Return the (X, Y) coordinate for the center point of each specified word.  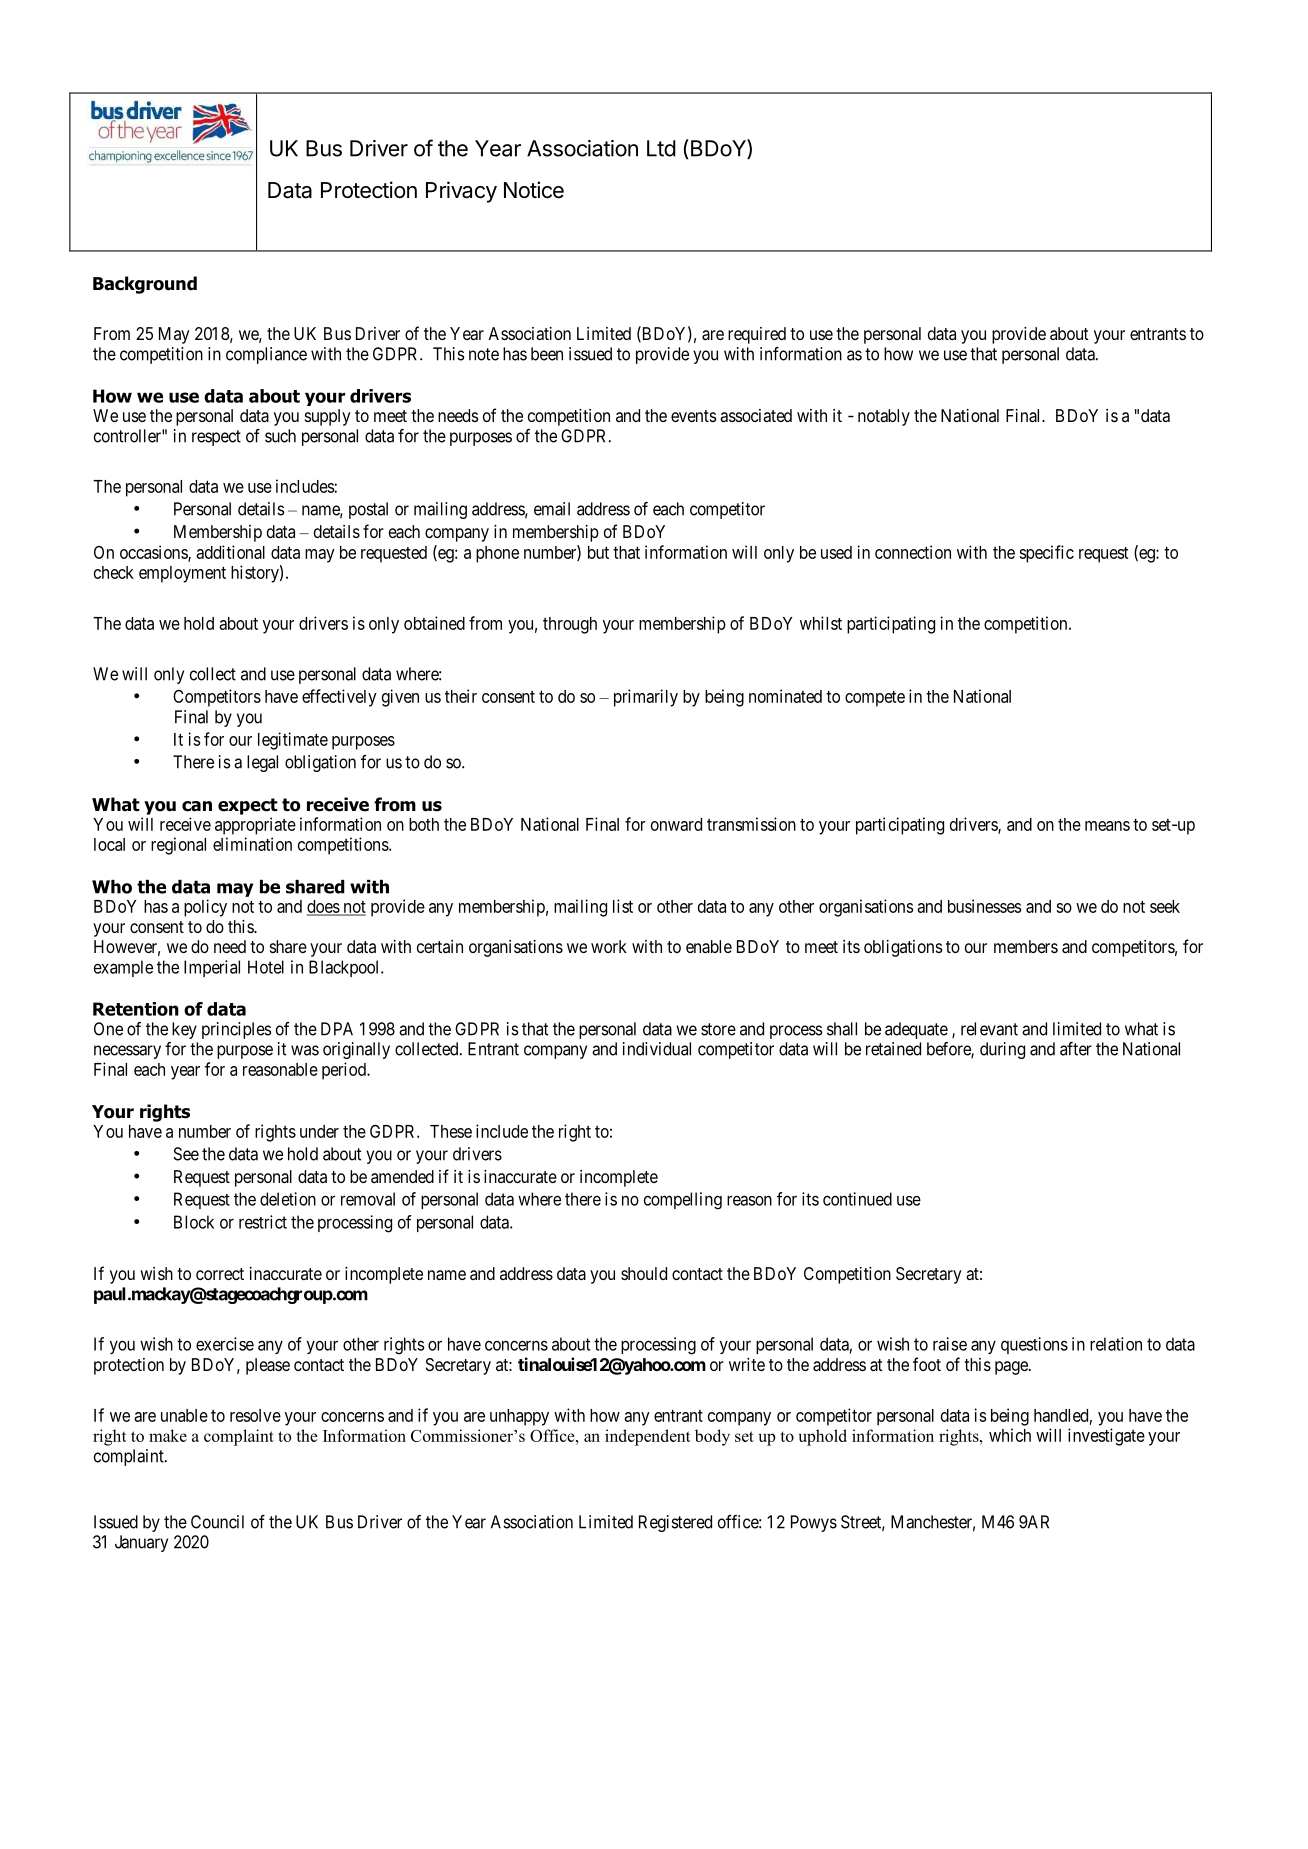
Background (145, 285)
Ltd (661, 148)
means (1107, 826)
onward (676, 824)
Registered (675, 1523)
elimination (252, 844)
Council (217, 1522)
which (1010, 1435)
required (757, 335)
